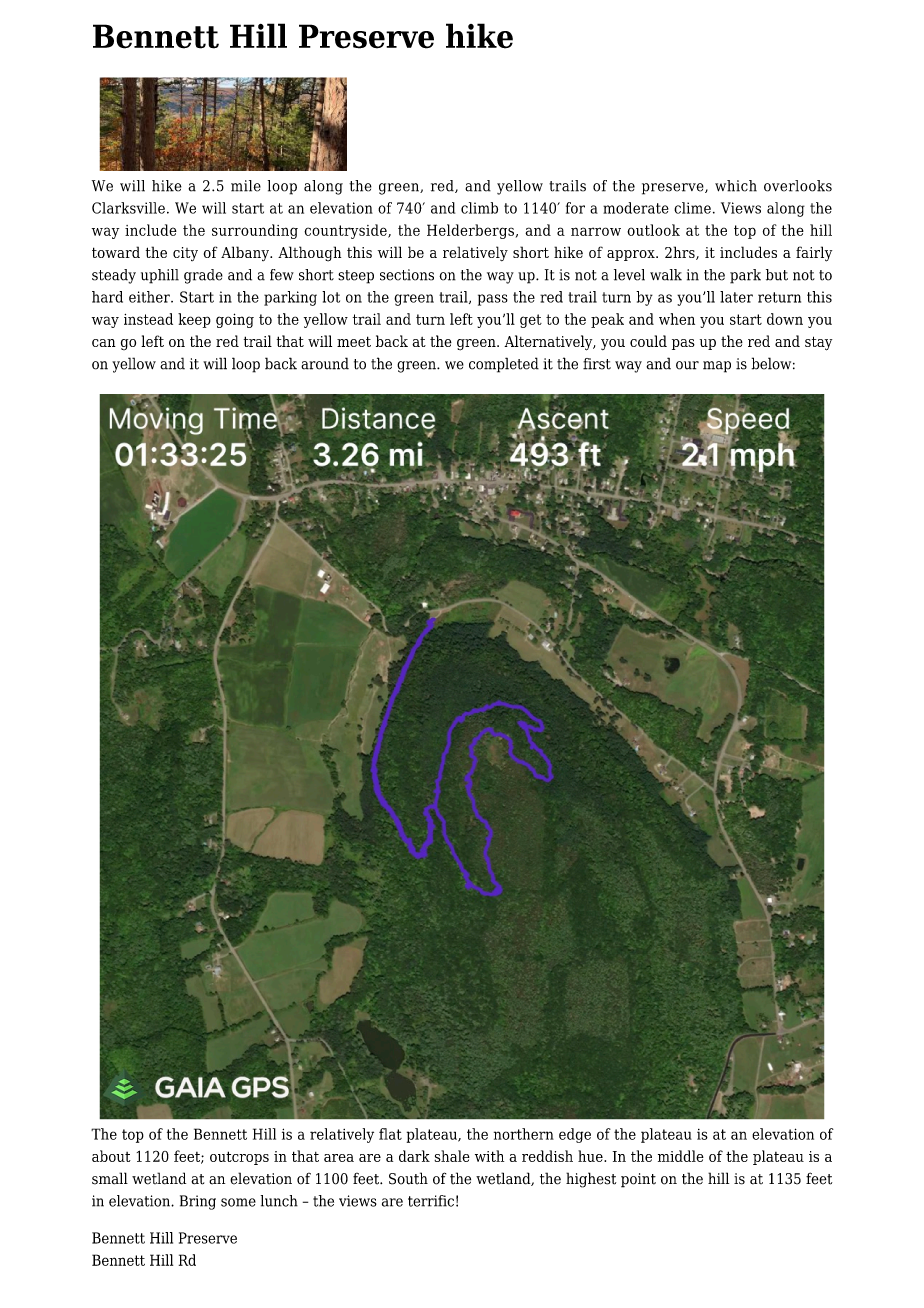  Describe the element at coordinates (479, 208) in the document. I see `climb` at that location.
